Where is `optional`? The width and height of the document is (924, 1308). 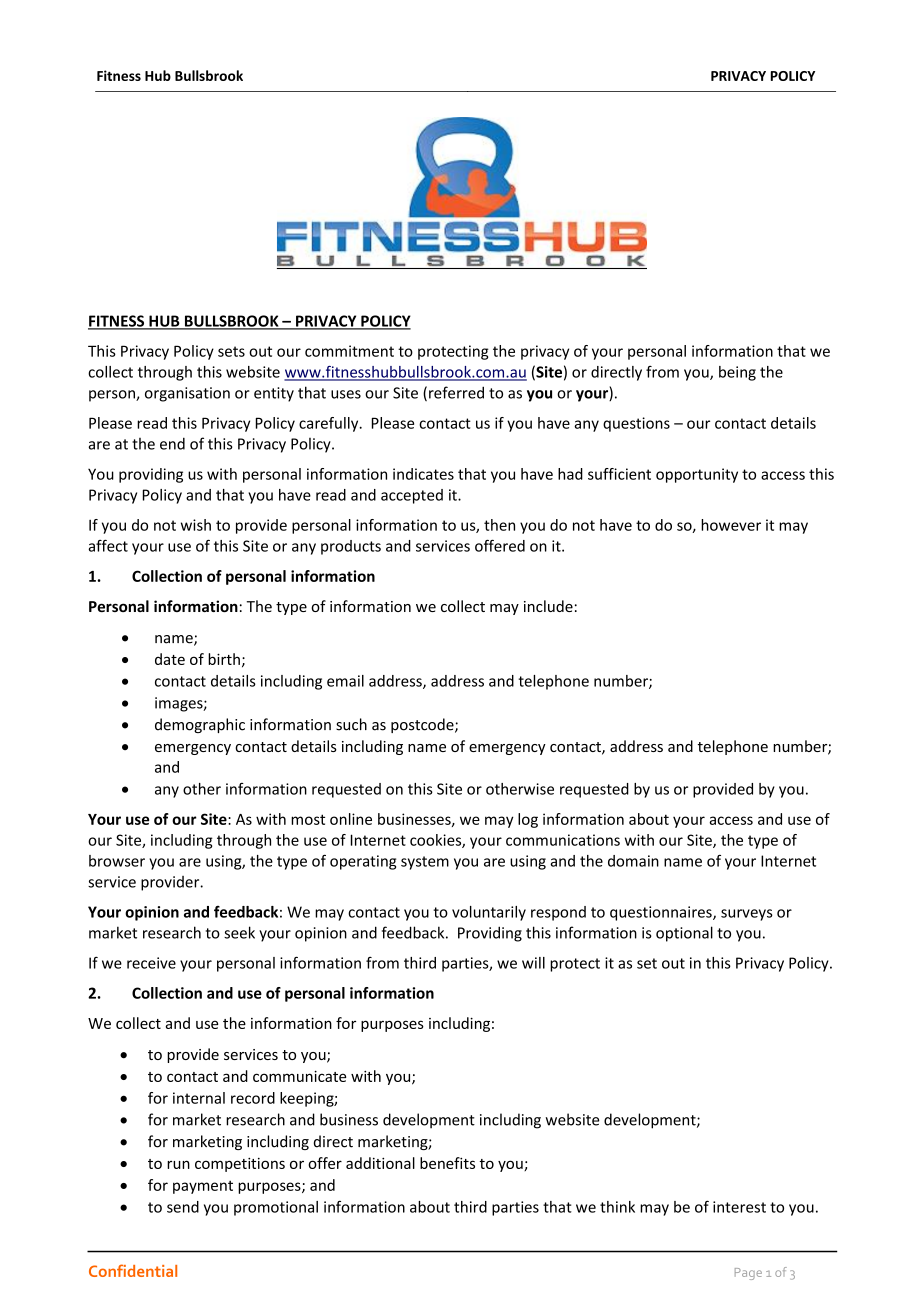 optional is located at coordinates (684, 934).
